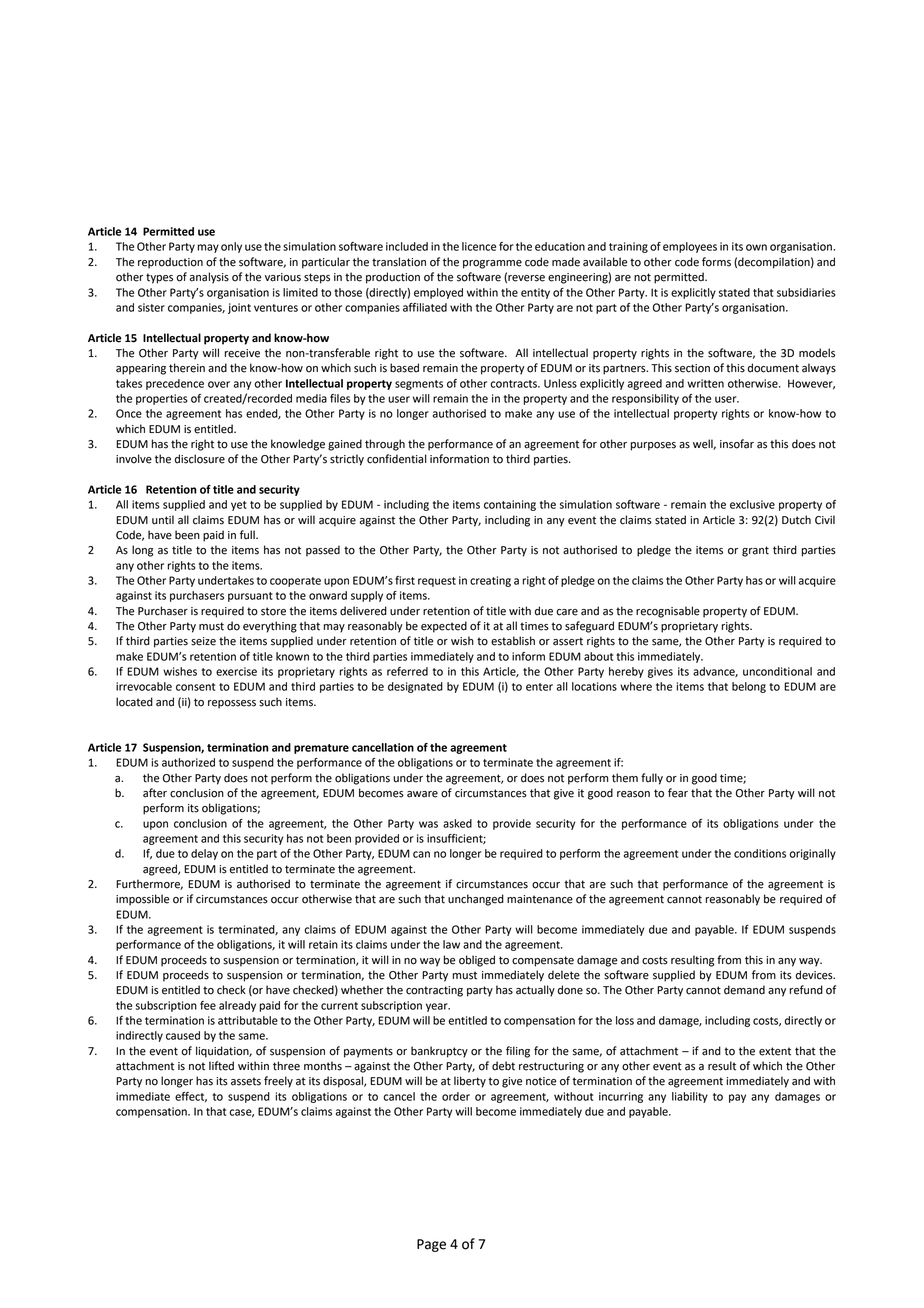 The width and height of the screenshot is (924, 1308). What do you see at coordinates (191, 1097) in the screenshot?
I see `effect` at bounding box center [191, 1097].
